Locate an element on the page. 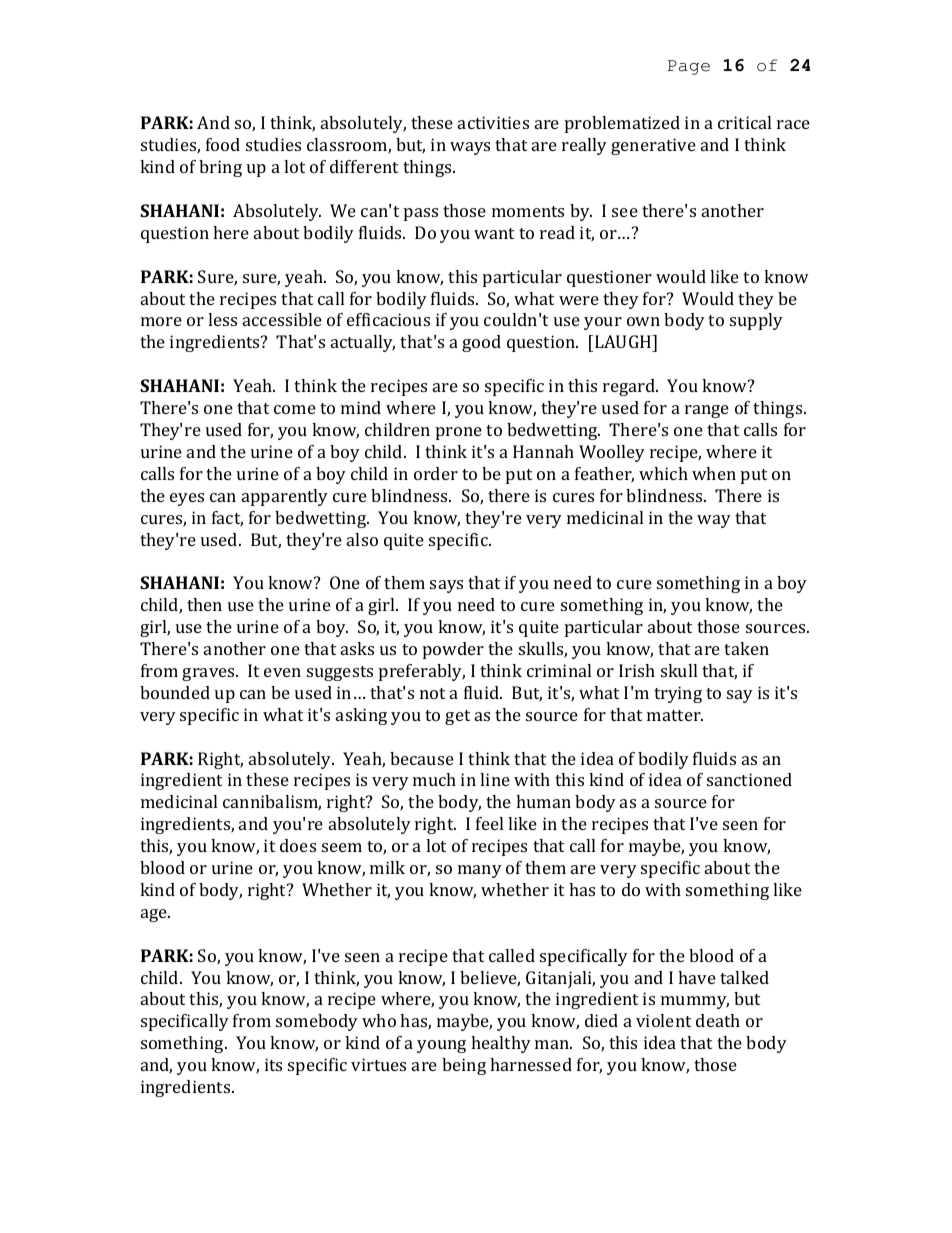 The height and width of the document is (1233, 952). order is located at coordinates (436, 473).
